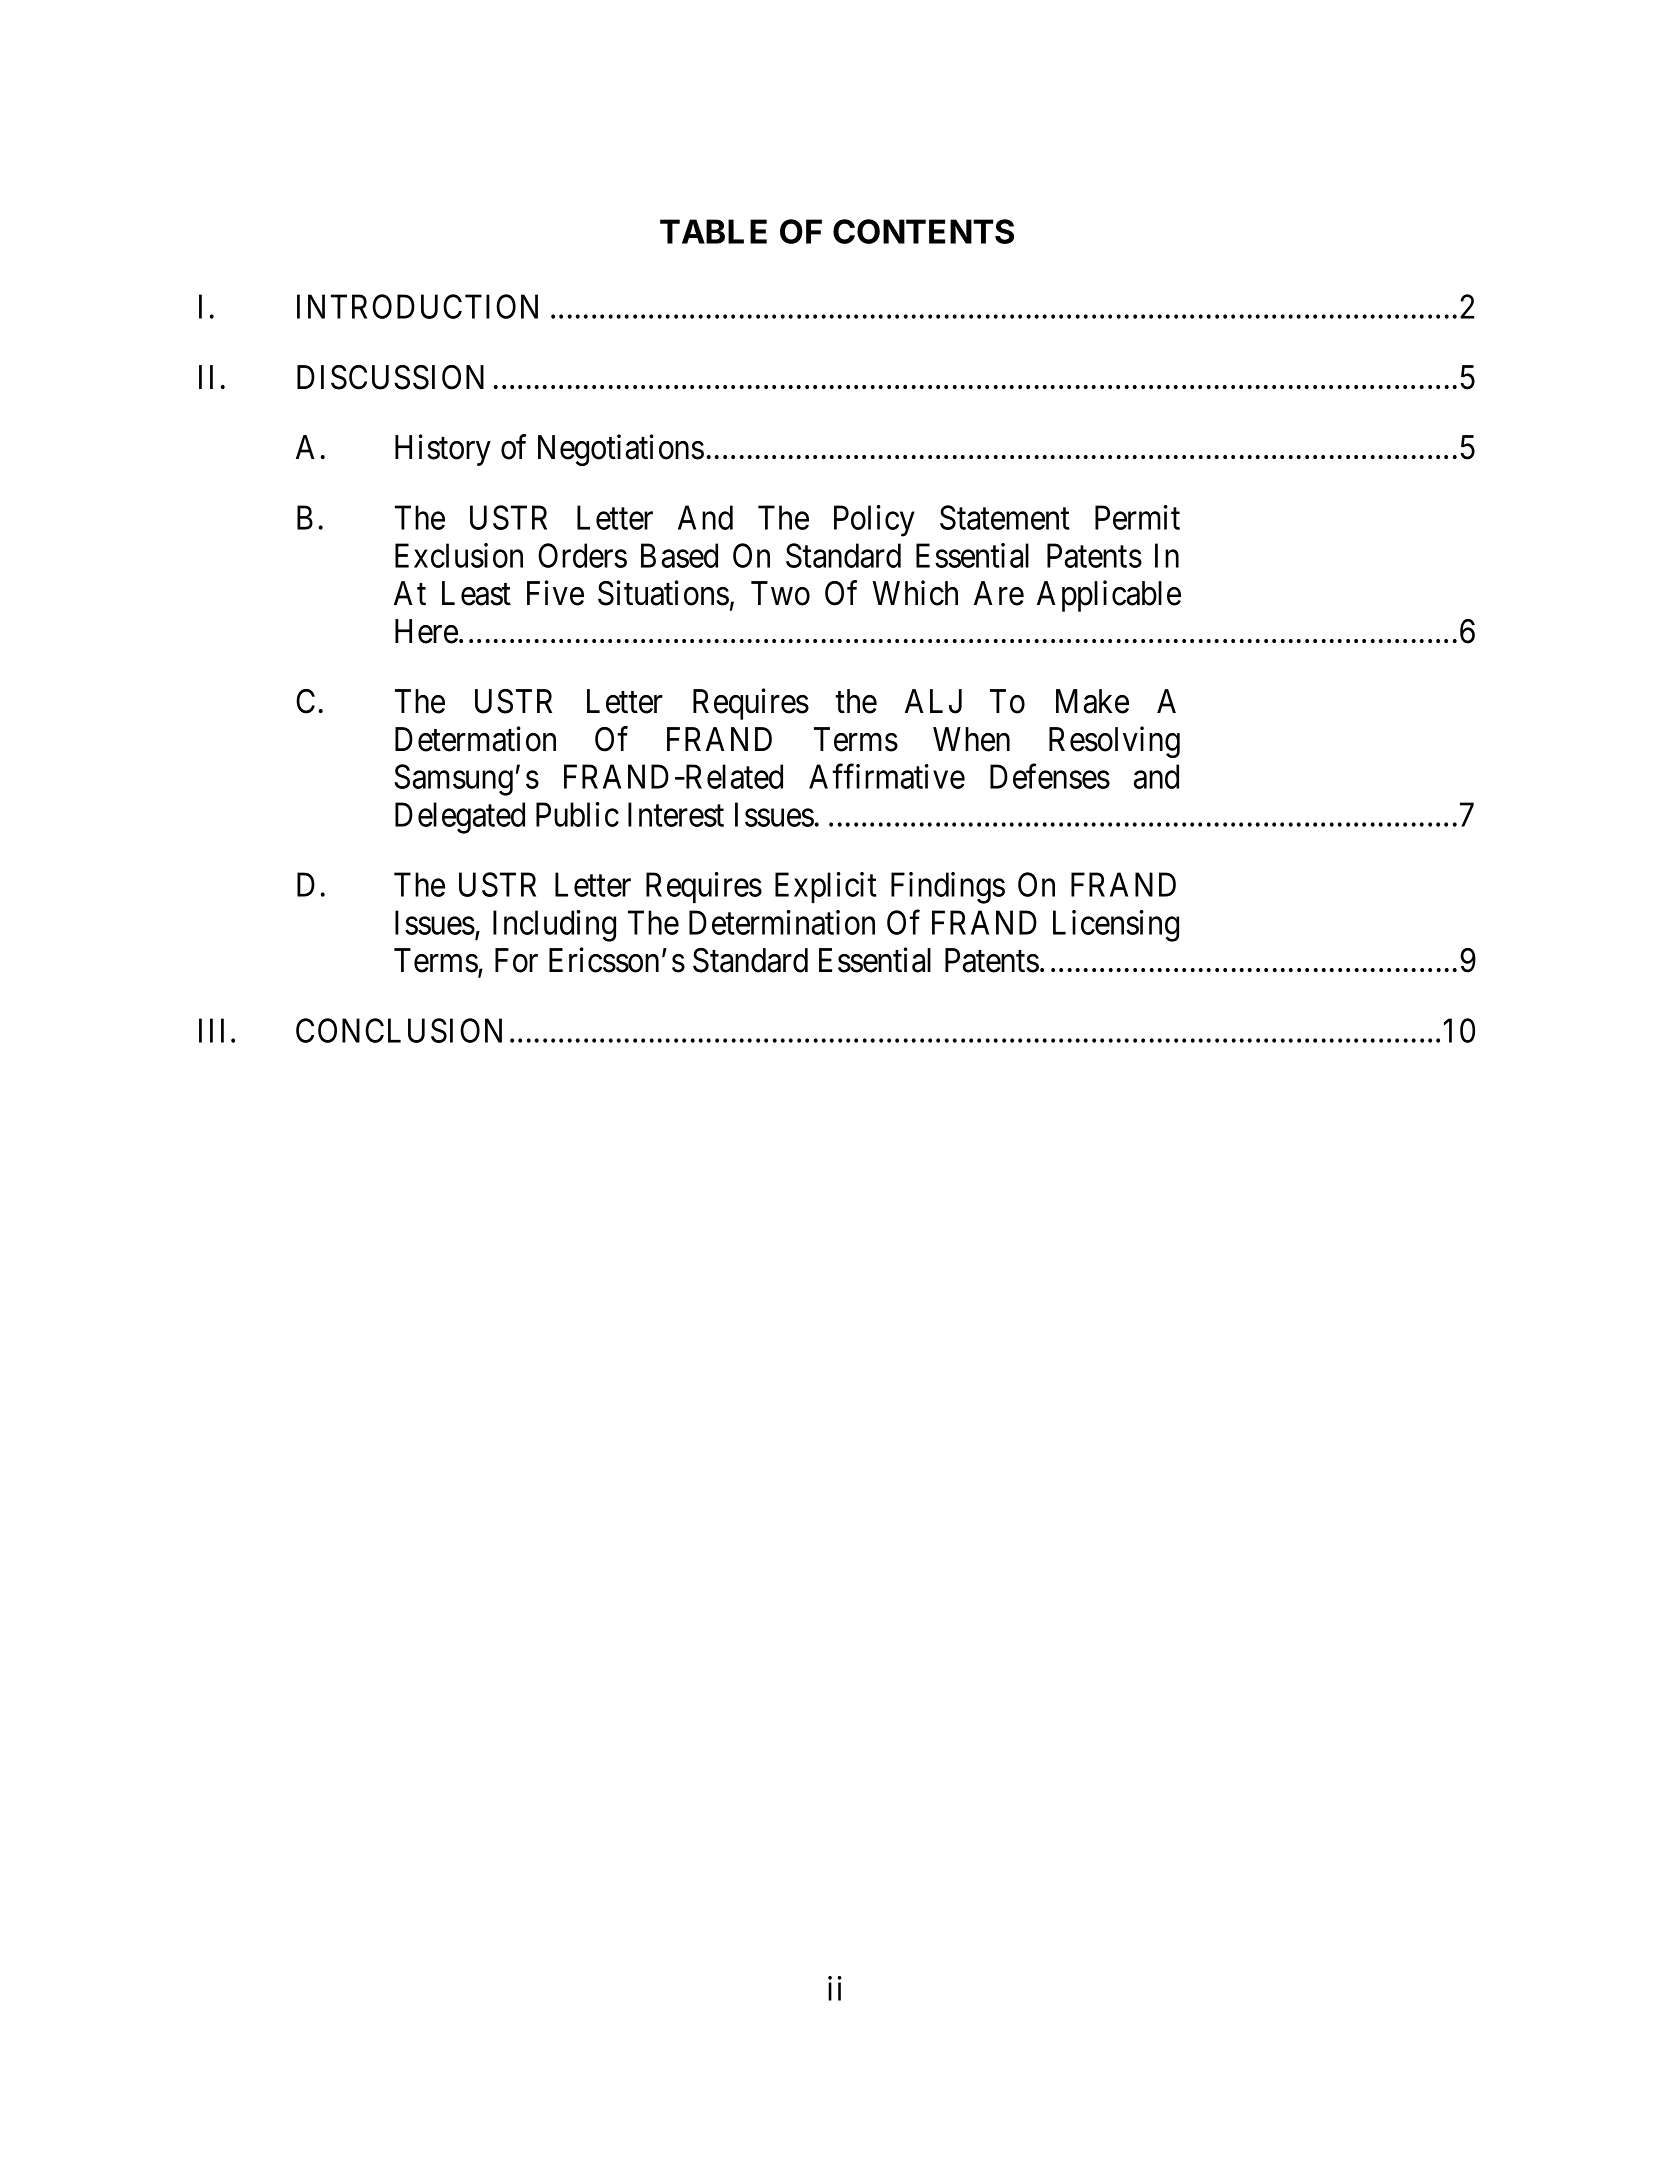 This screenshot has width=1672, height=2163. Describe the element at coordinates (516, 960) in the screenshot. I see `For` at that location.
